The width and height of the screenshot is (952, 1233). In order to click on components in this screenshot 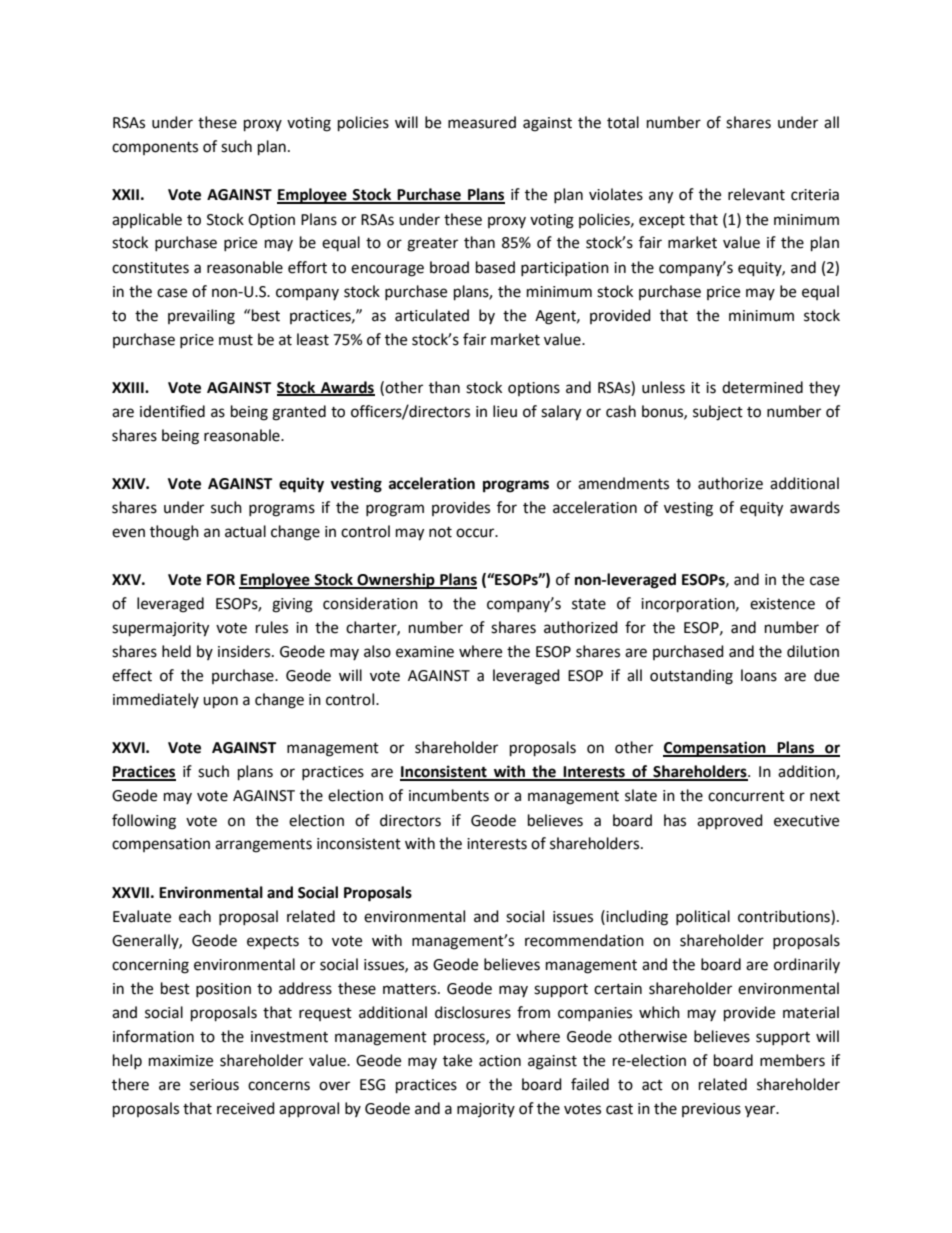, I will do `click(155, 148)`.
